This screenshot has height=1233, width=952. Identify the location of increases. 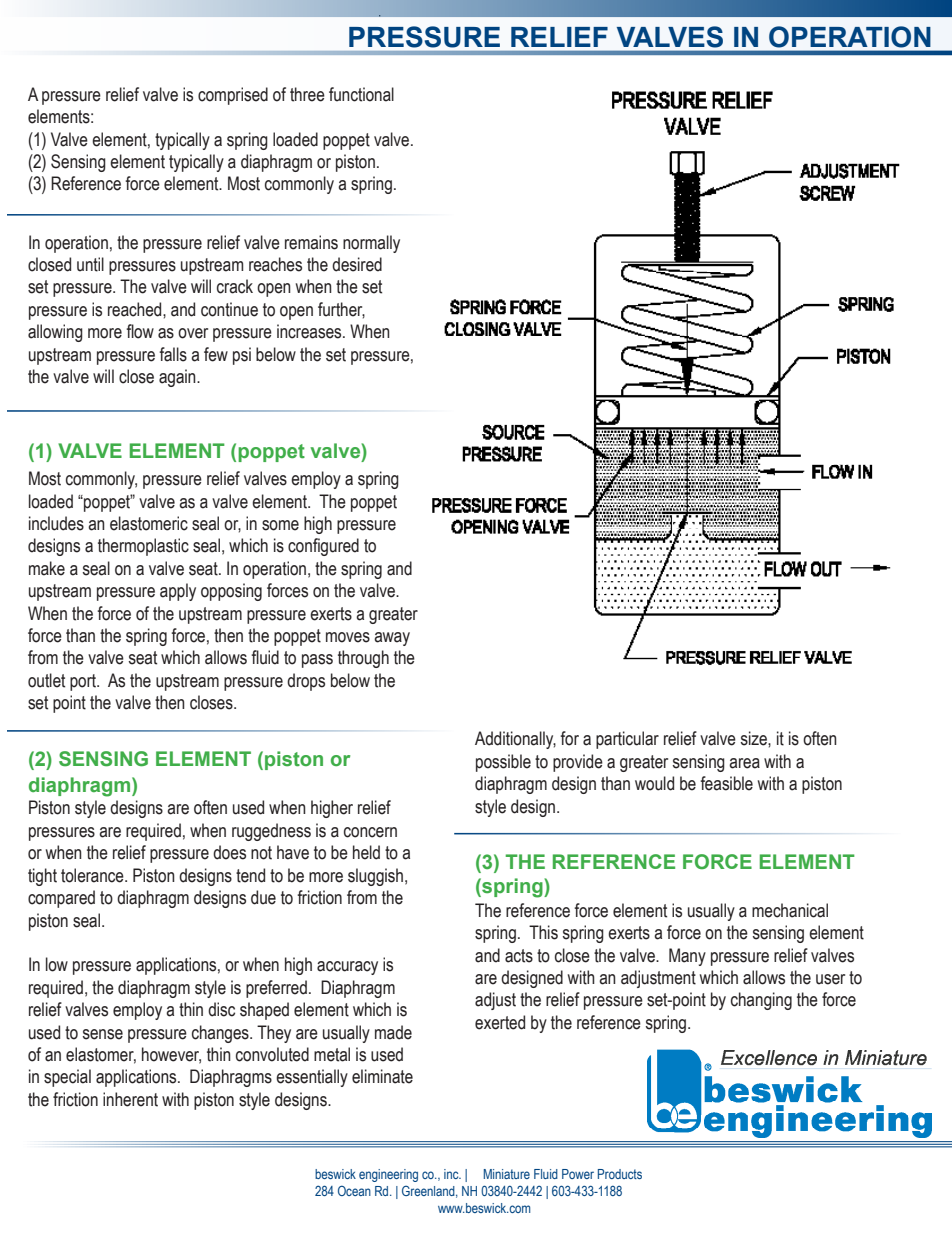
(310, 331).
